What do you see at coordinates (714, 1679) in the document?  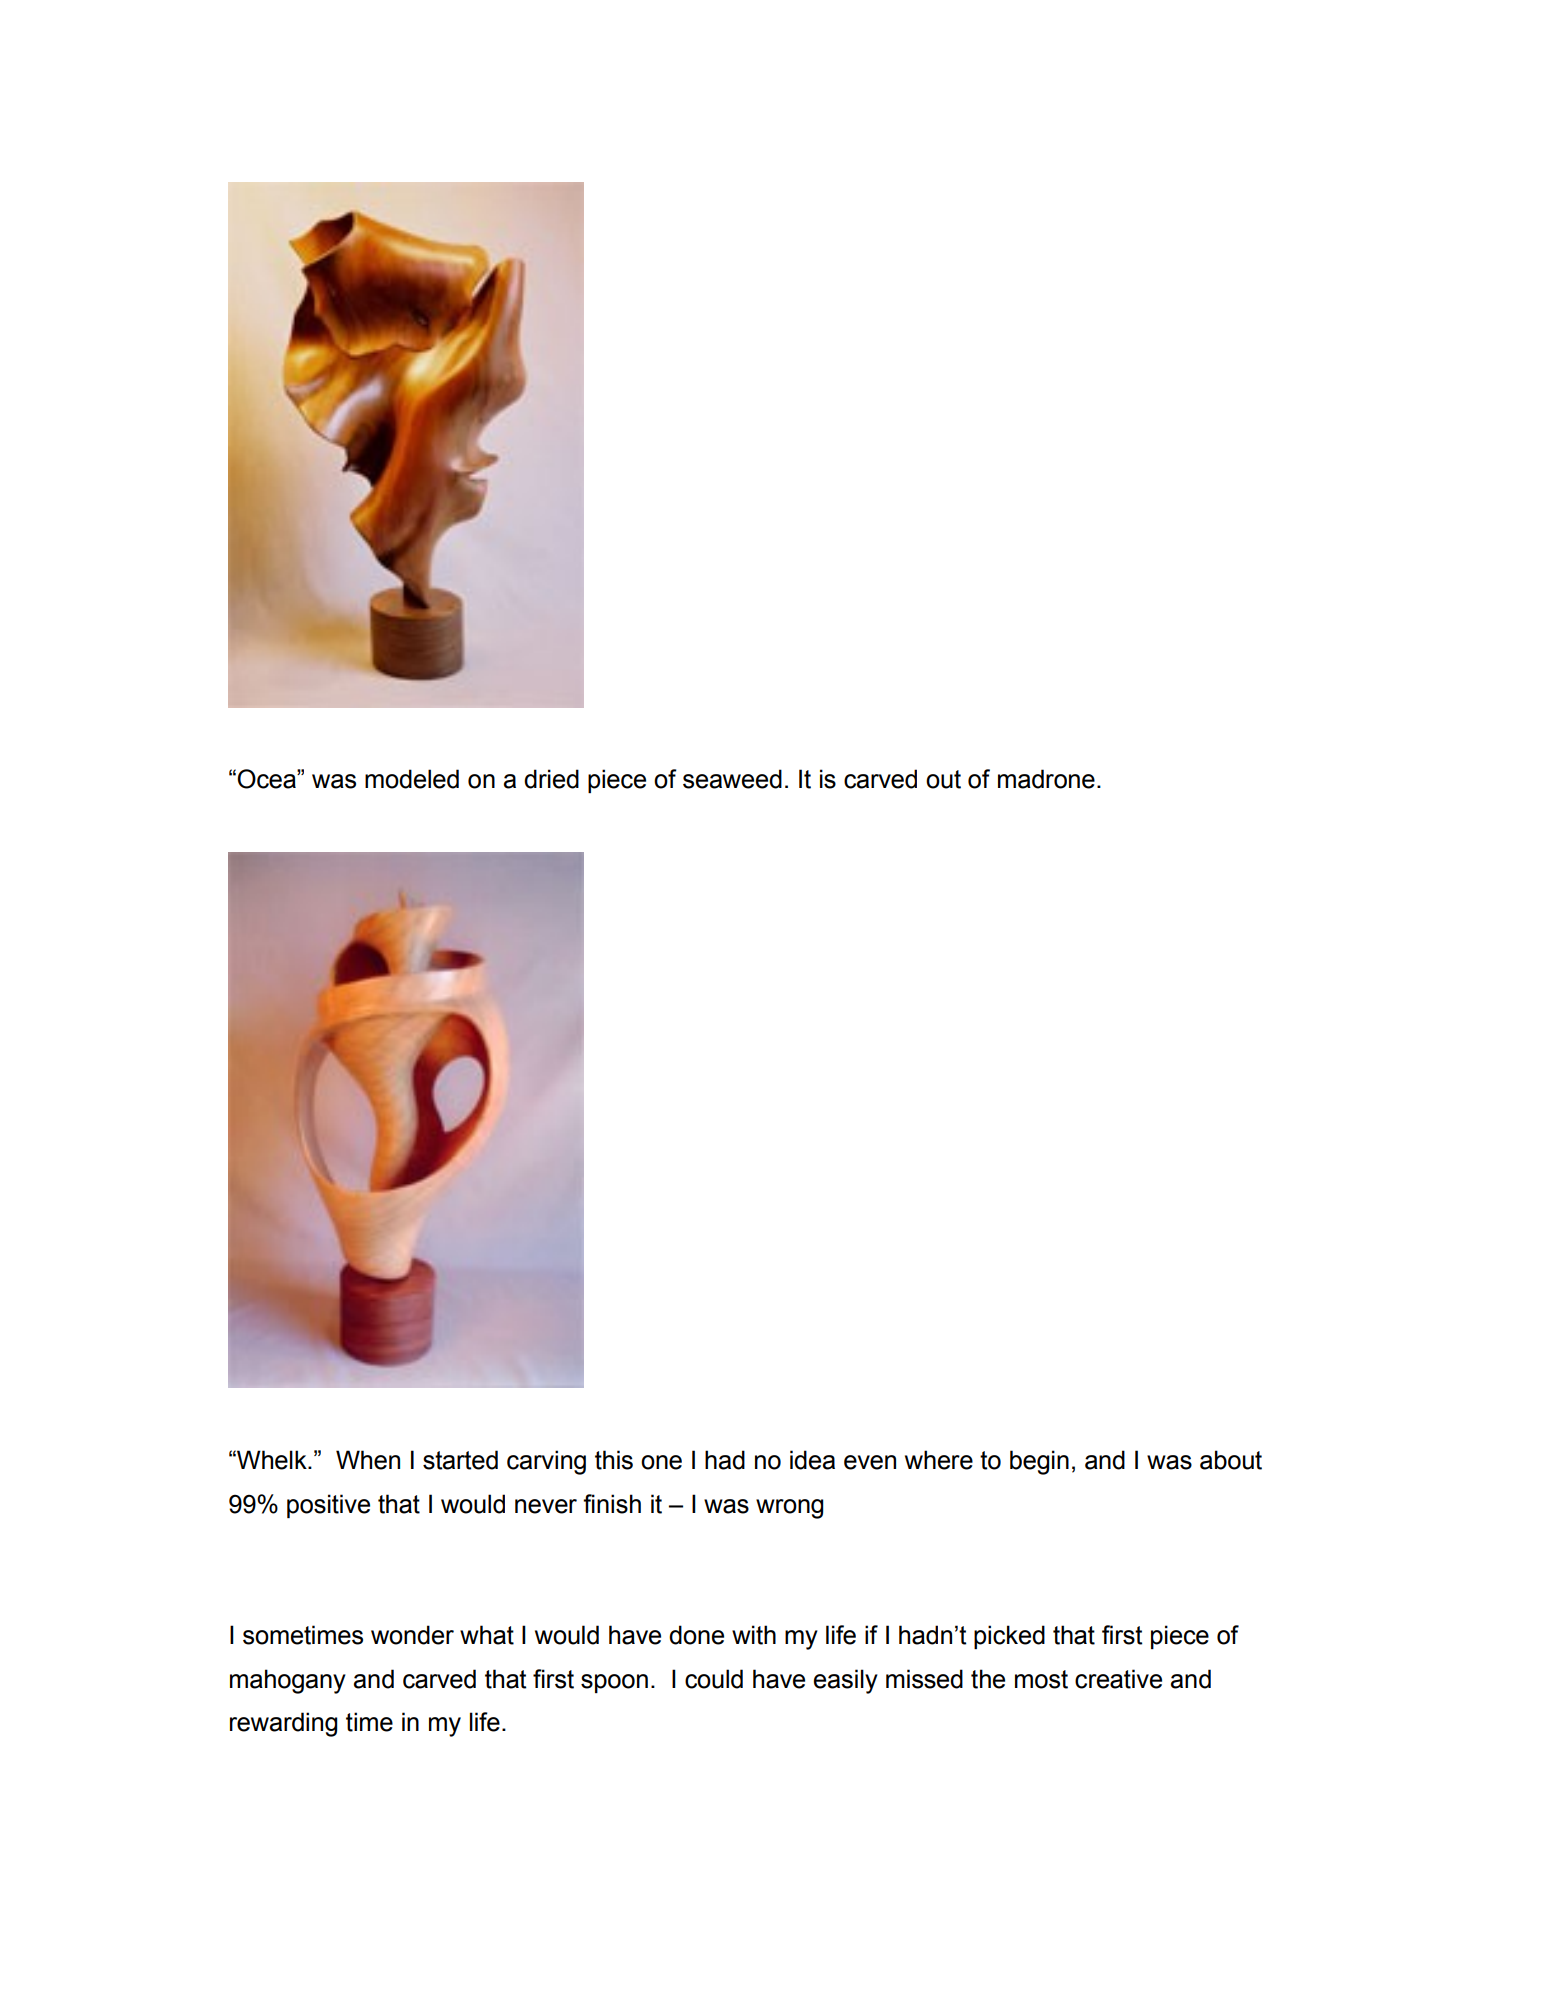 I see `could` at bounding box center [714, 1679].
